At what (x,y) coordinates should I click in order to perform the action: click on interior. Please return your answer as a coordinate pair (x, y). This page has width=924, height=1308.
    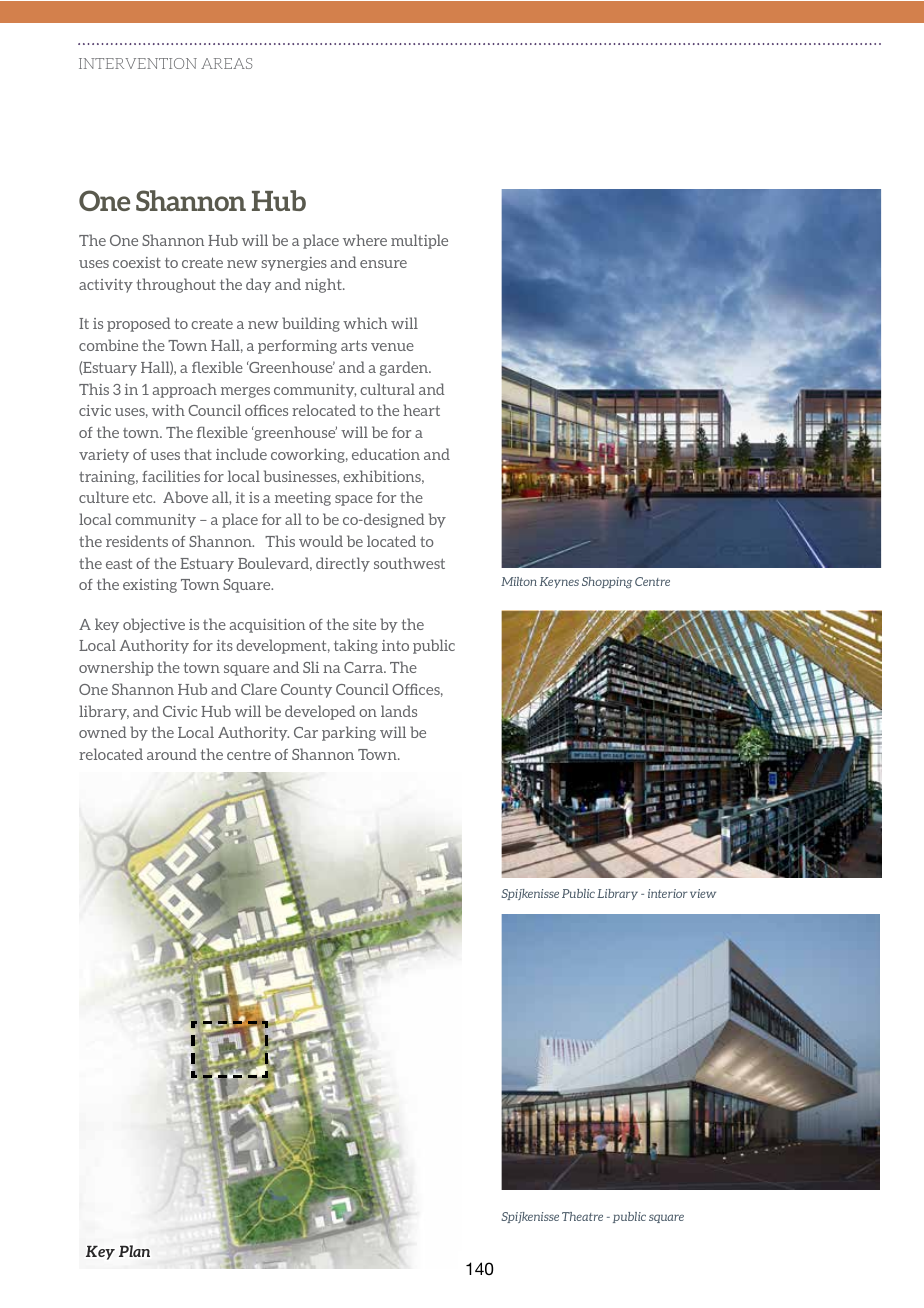
    Looking at the image, I should click on (667, 893).
